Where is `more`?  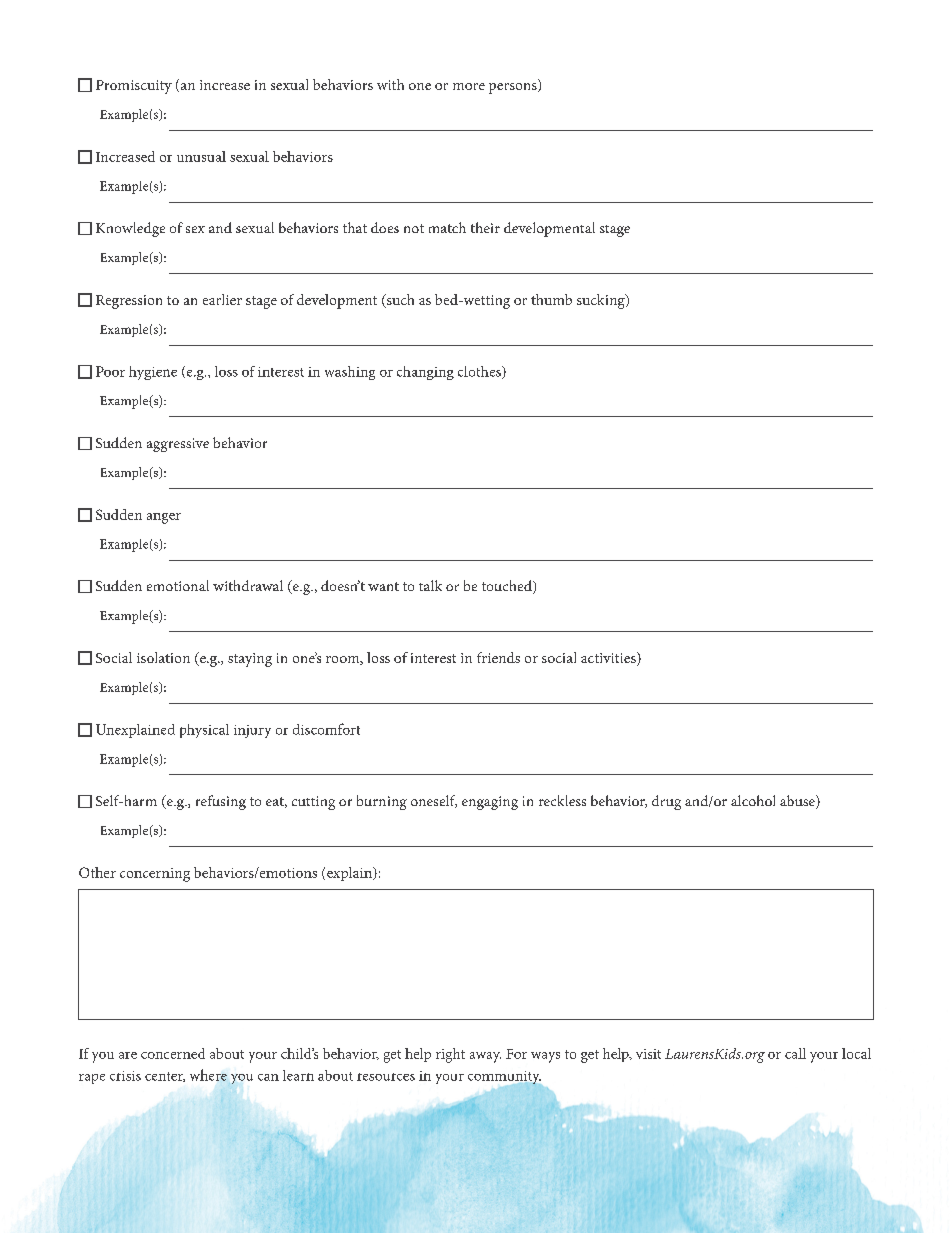
more is located at coordinates (469, 86).
